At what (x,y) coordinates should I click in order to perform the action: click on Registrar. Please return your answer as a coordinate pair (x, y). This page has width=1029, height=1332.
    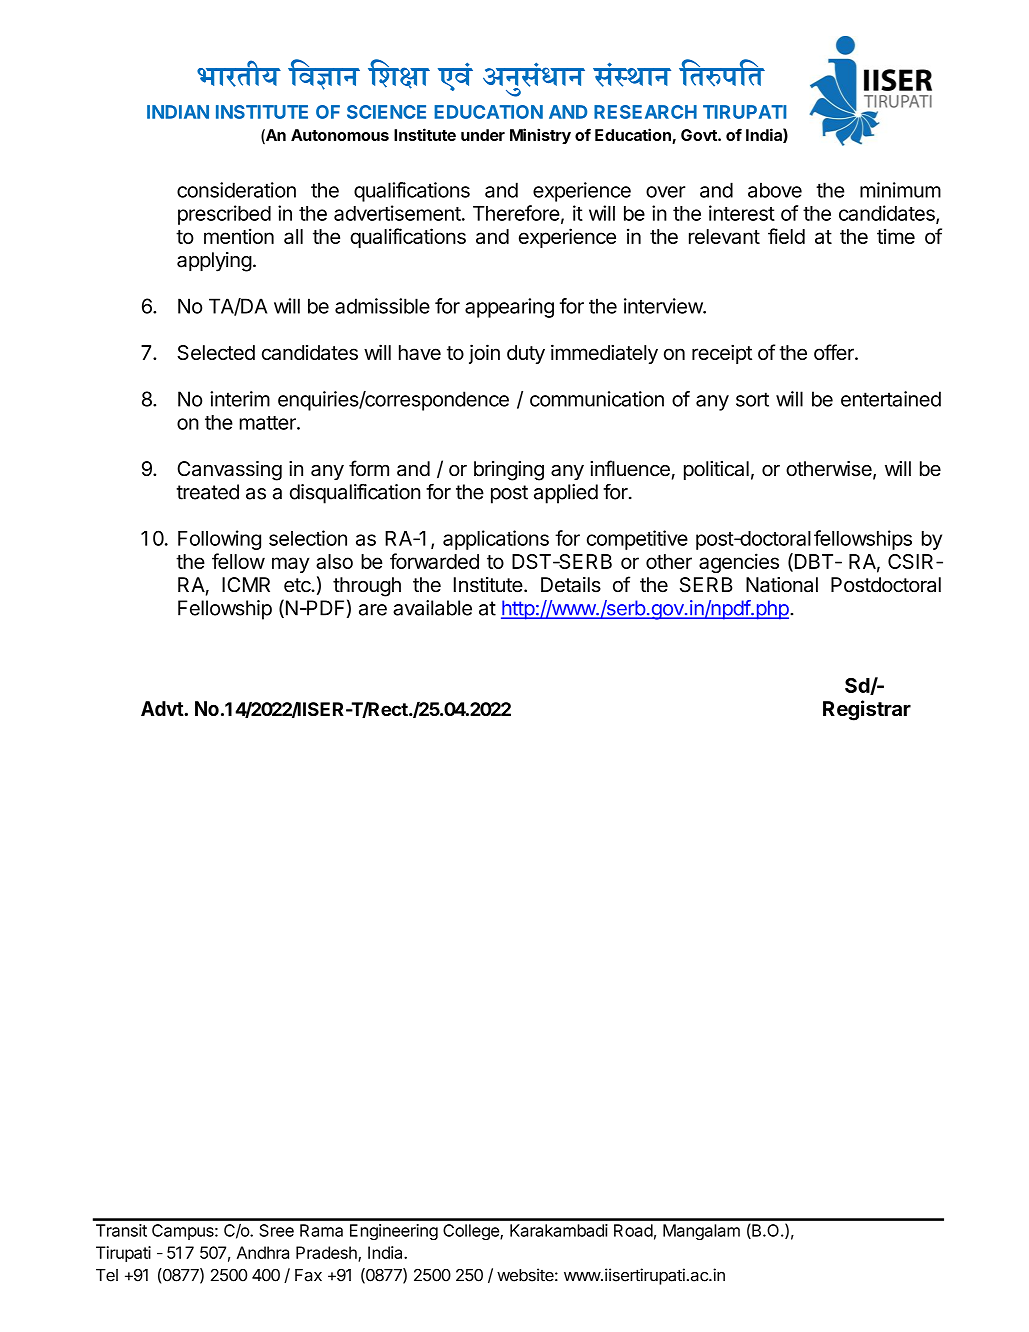
    Looking at the image, I should click on (867, 710).
